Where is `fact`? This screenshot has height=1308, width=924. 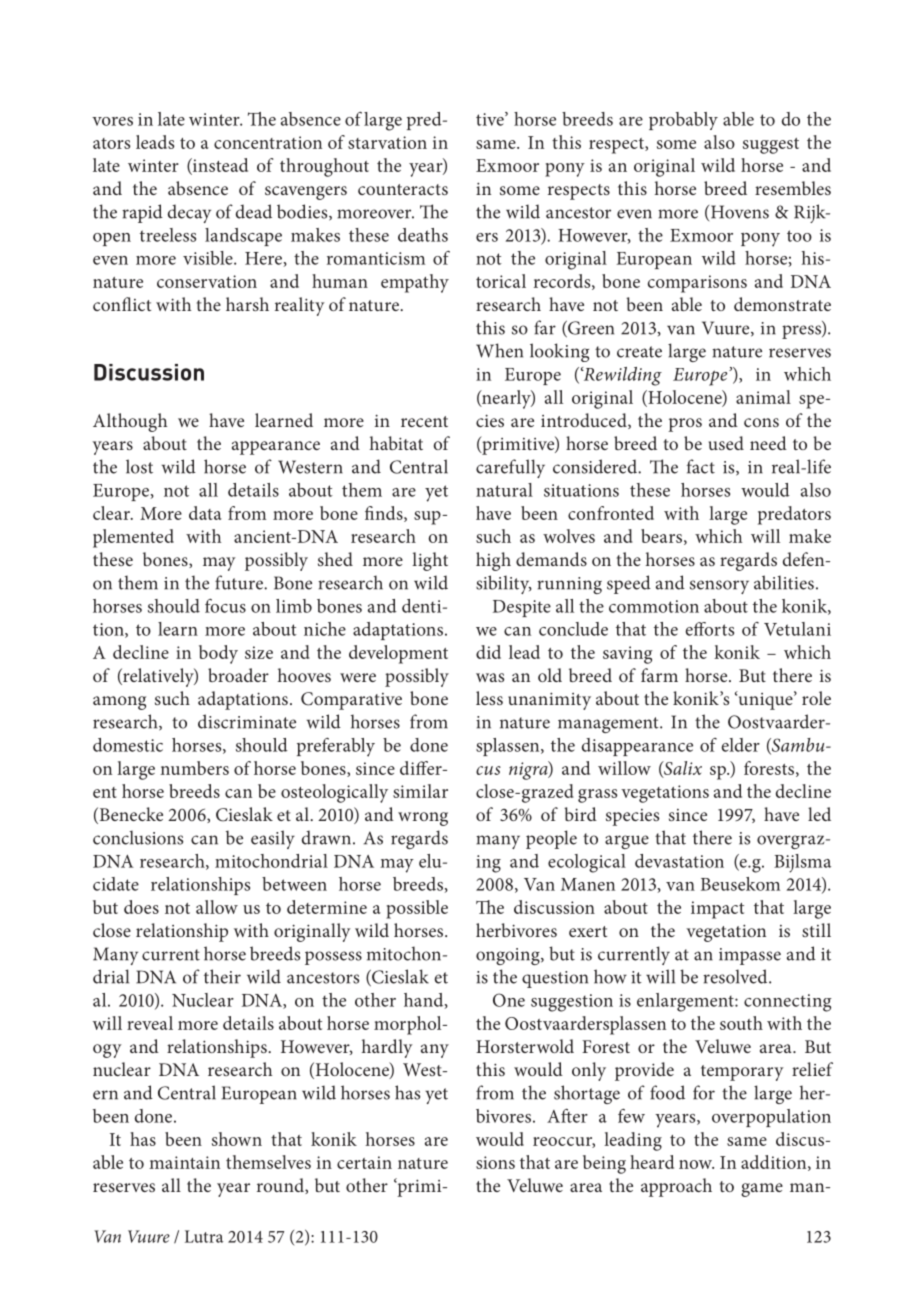
fact is located at coordinates (701, 466).
